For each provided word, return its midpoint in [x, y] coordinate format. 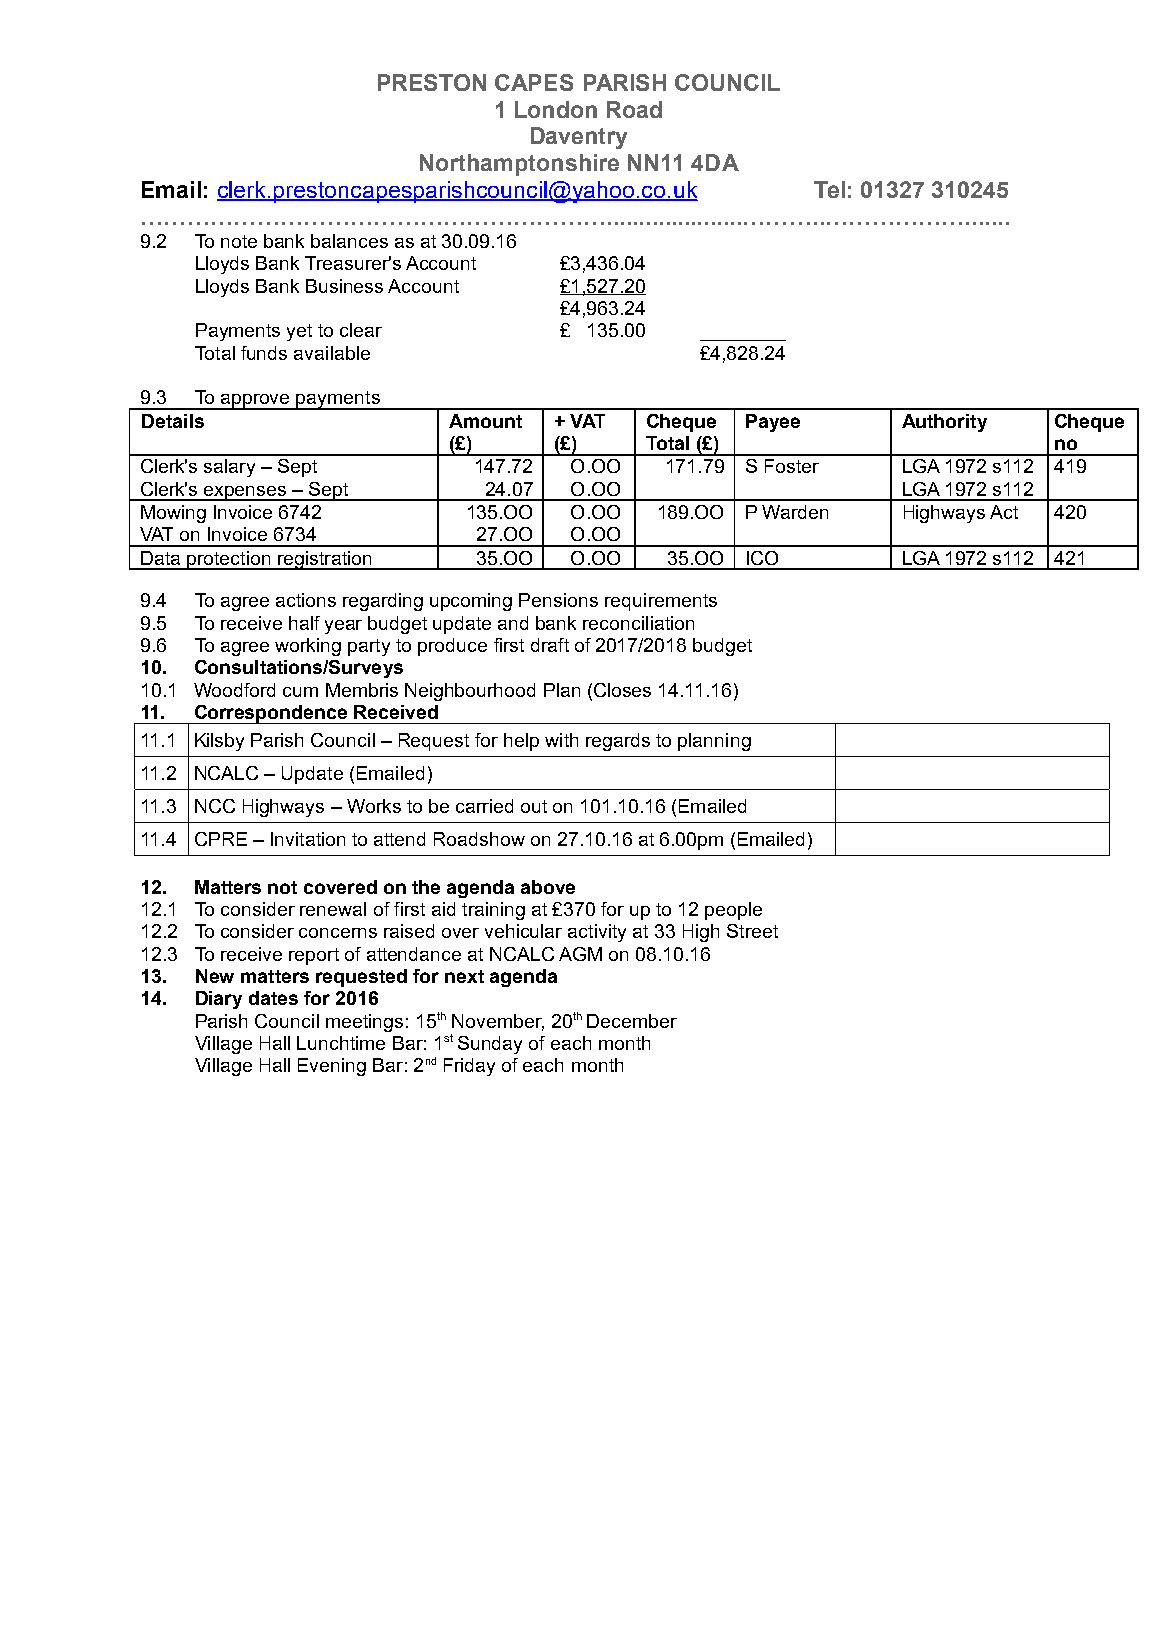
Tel [829, 189]
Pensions [558, 600]
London [556, 109]
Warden [795, 512]
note [239, 241]
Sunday [490, 1045]
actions [306, 600]
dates [273, 998]
